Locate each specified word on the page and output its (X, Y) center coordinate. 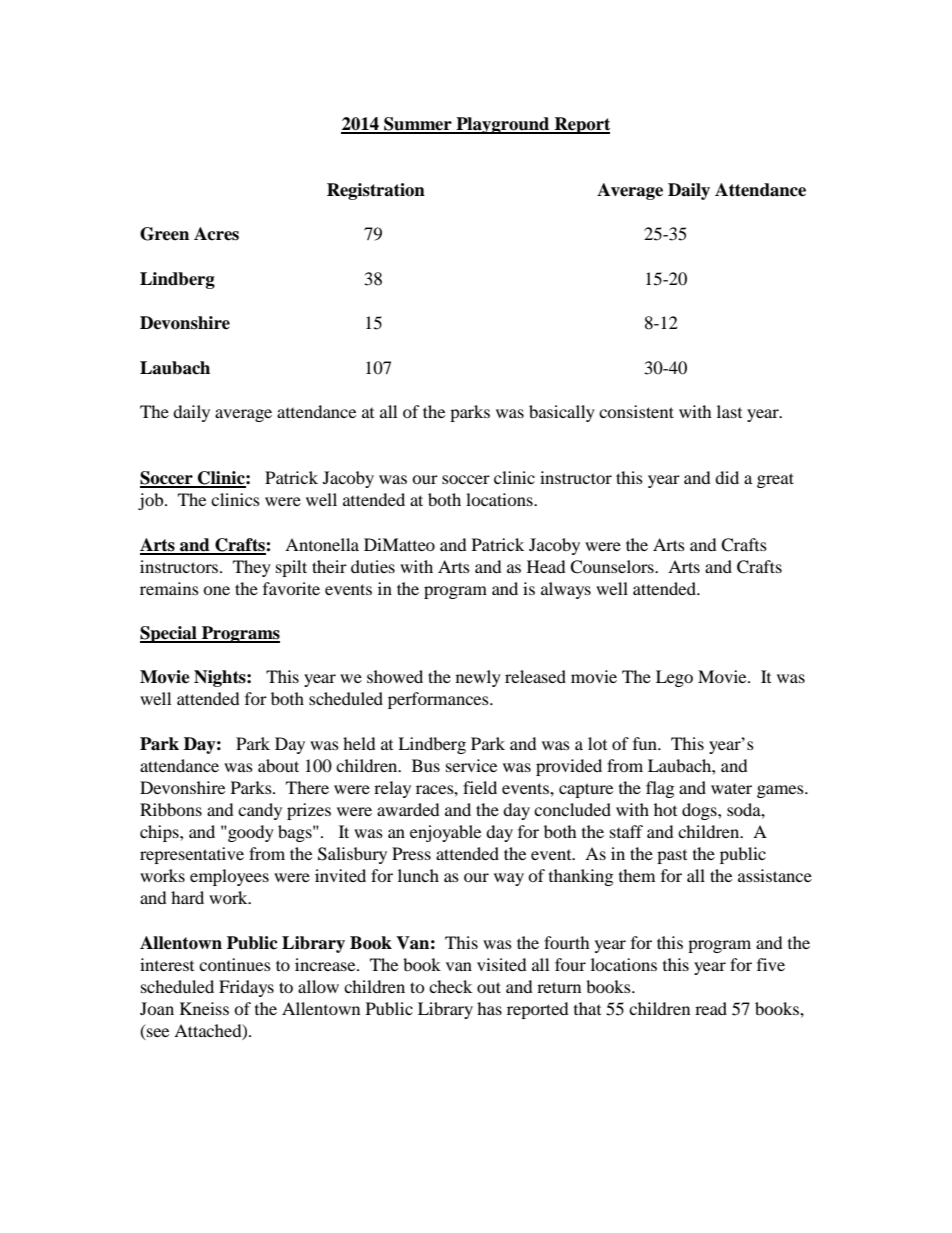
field (480, 787)
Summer (418, 125)
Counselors (613, 567)
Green (164, 234)
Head (546, 566)
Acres (216, 234)
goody (250, 833)
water (731, 789)
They (252, 568)
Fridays (246, 988)
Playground (503, 125)
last (729, 411)
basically (562, 413)
